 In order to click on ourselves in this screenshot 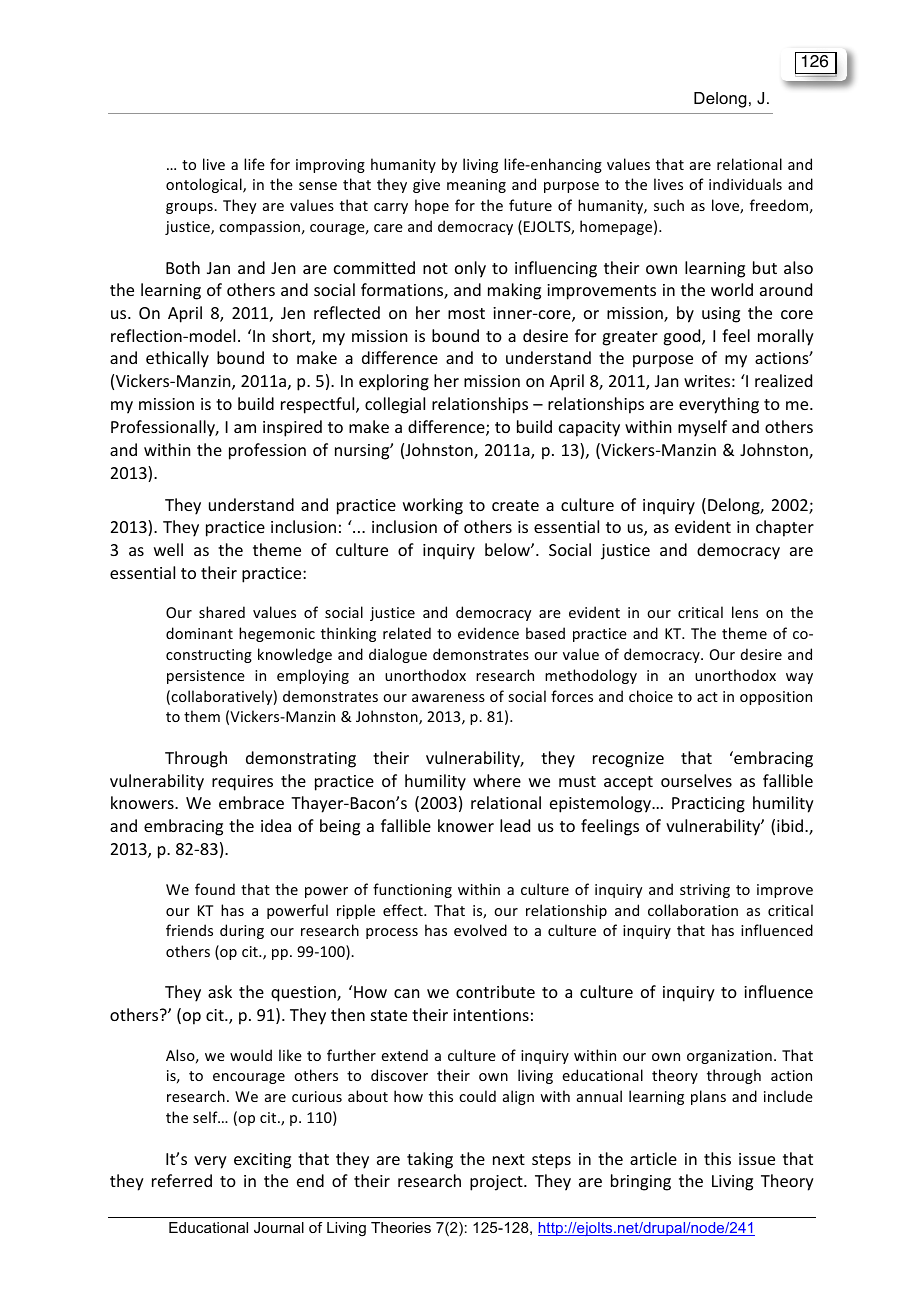, I will do `click(696, 780)`.
